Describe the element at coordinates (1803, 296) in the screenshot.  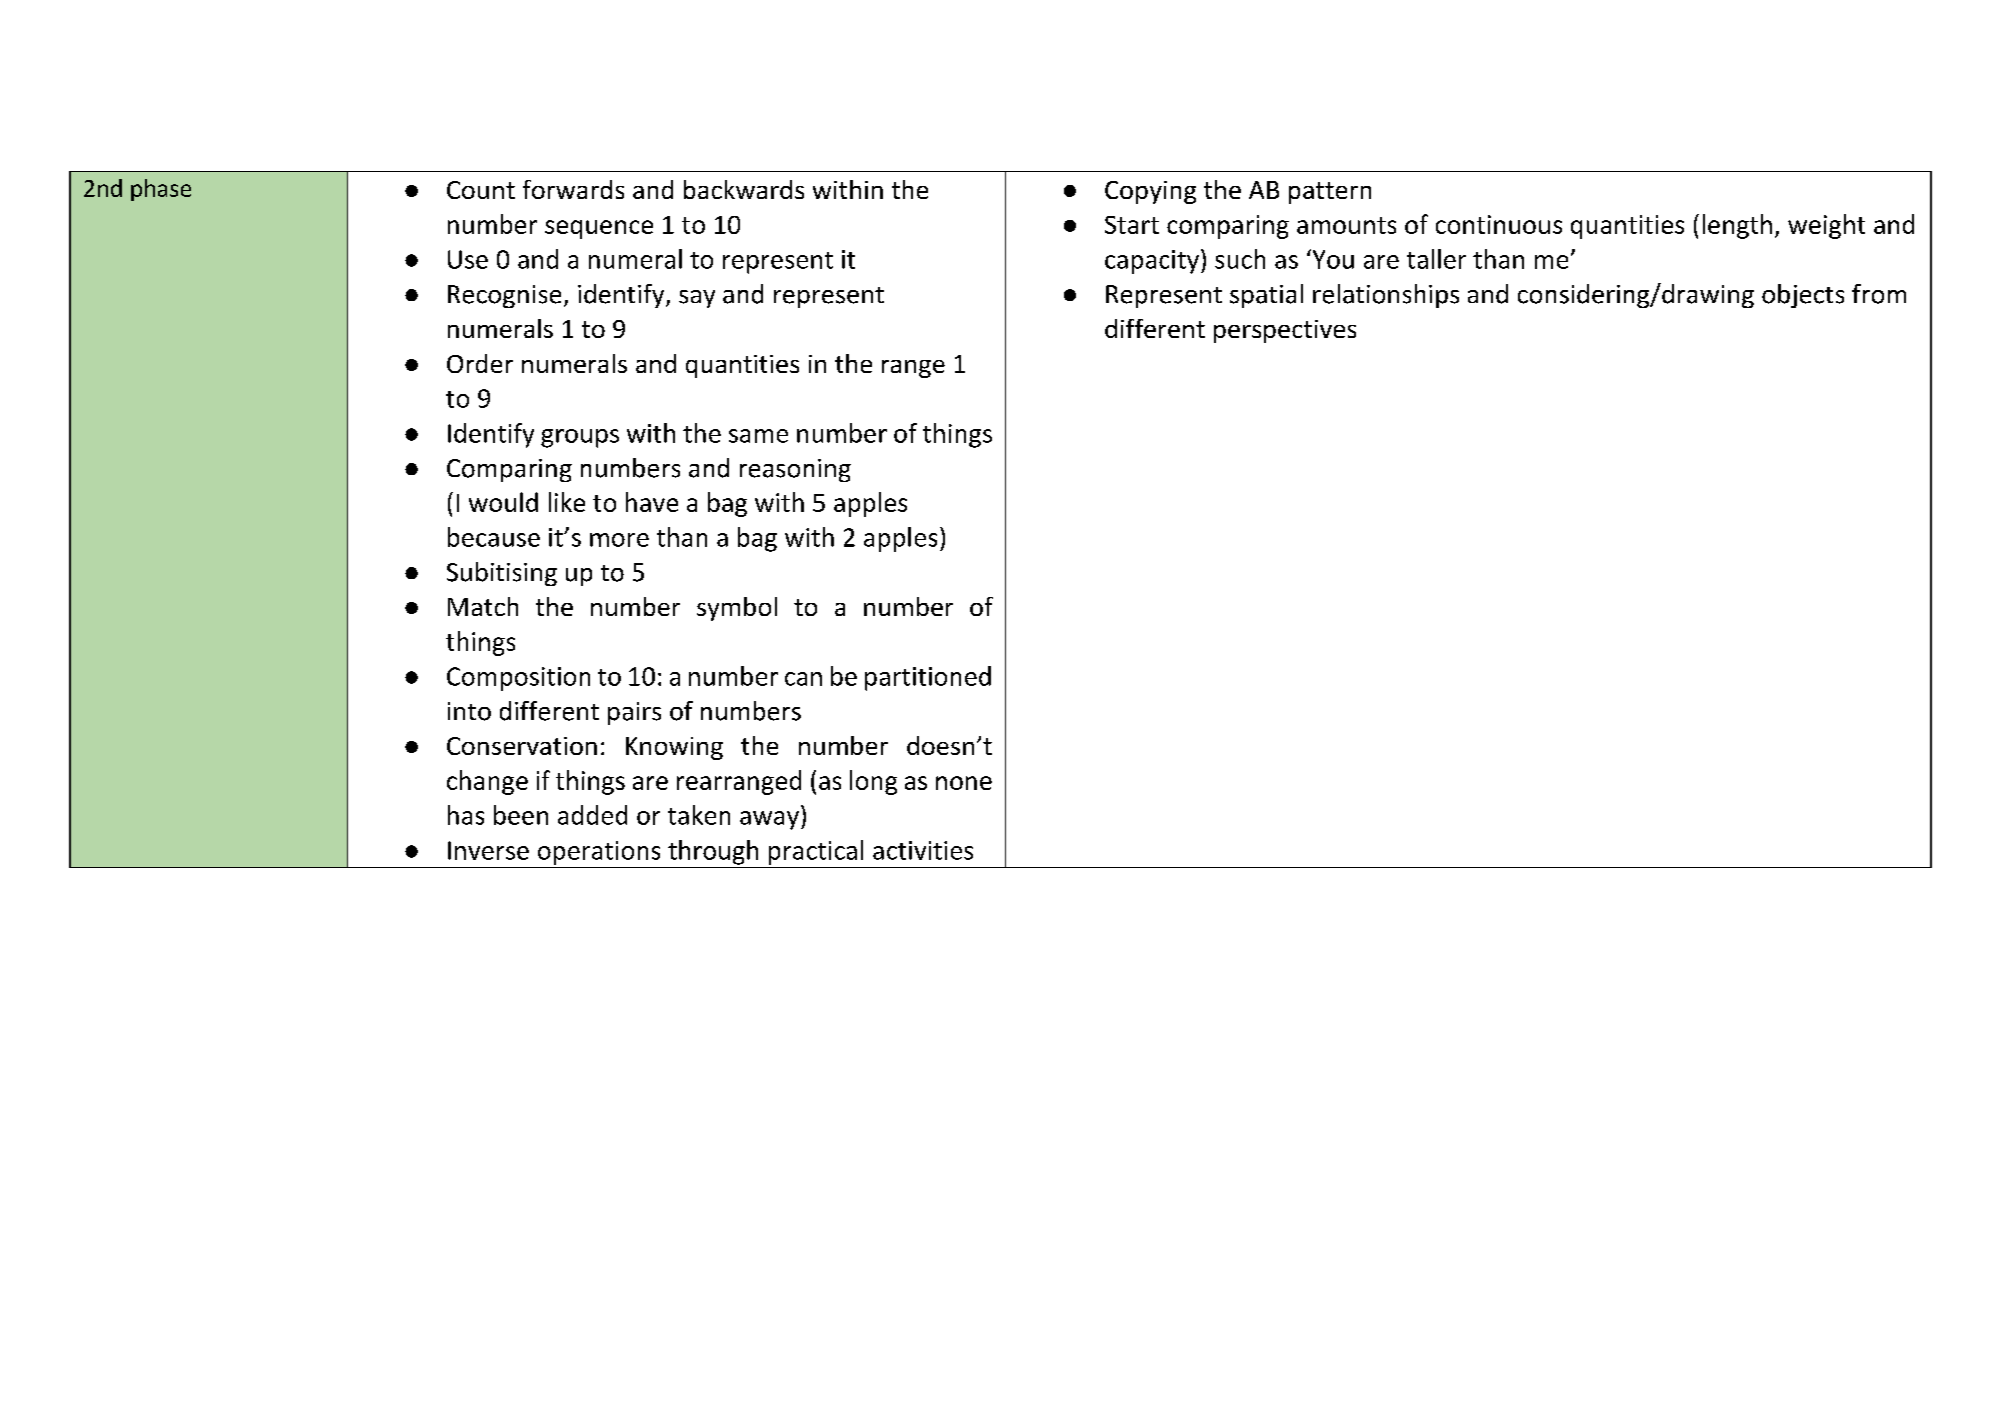
I see `objects` at that location.
